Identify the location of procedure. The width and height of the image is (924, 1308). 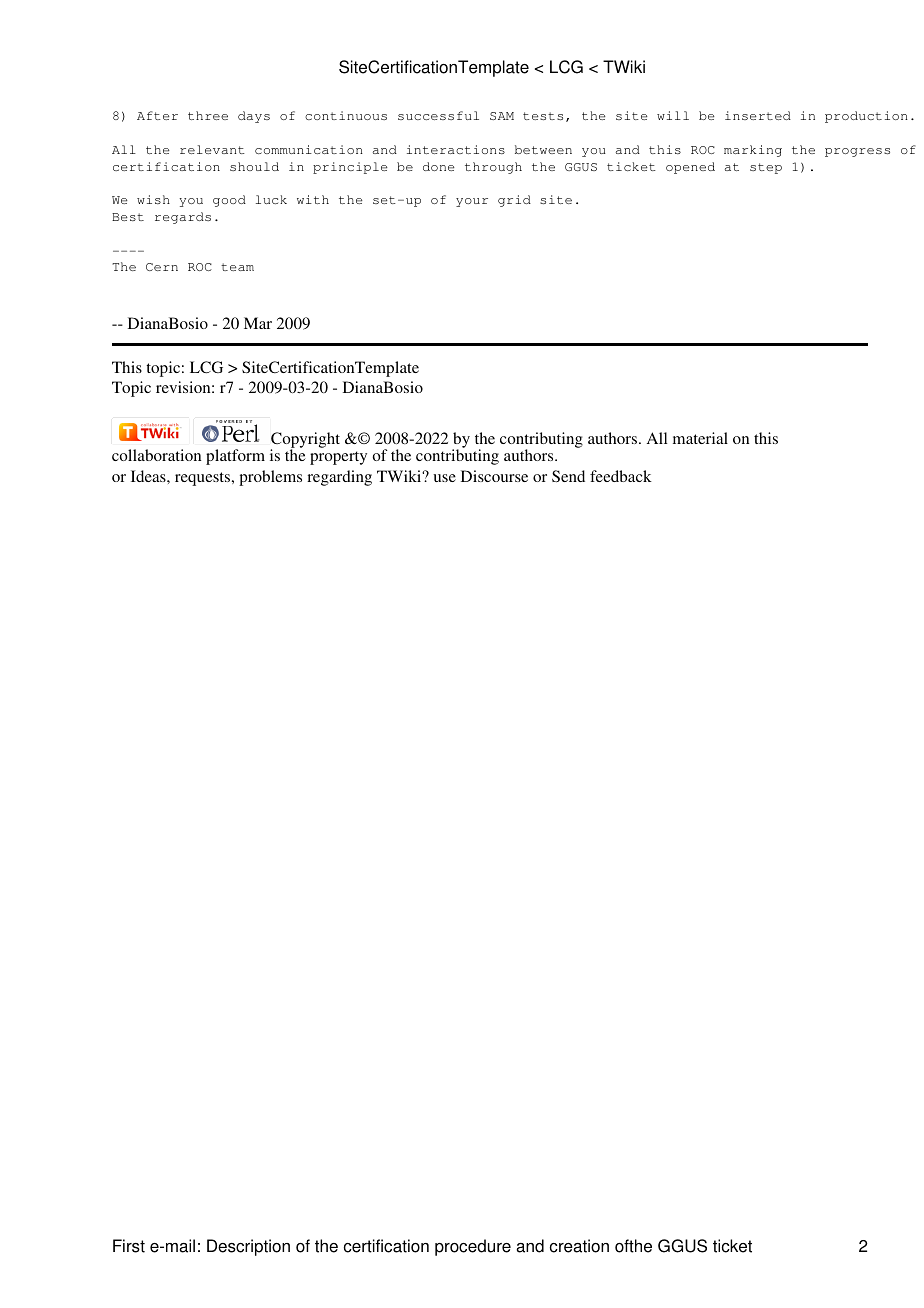
(473, 1247).
